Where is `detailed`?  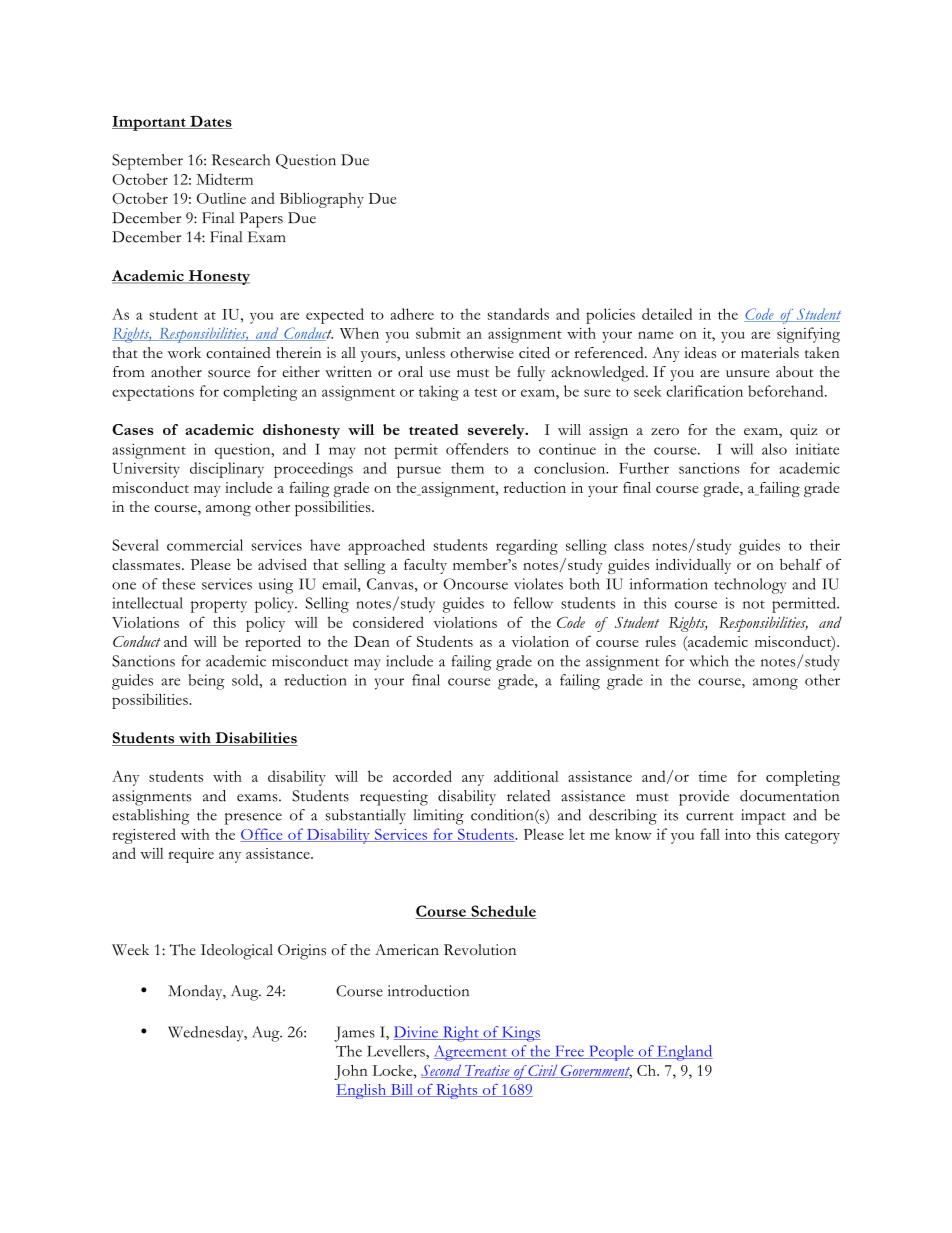
detailed is located at coordinates (667, 314).
